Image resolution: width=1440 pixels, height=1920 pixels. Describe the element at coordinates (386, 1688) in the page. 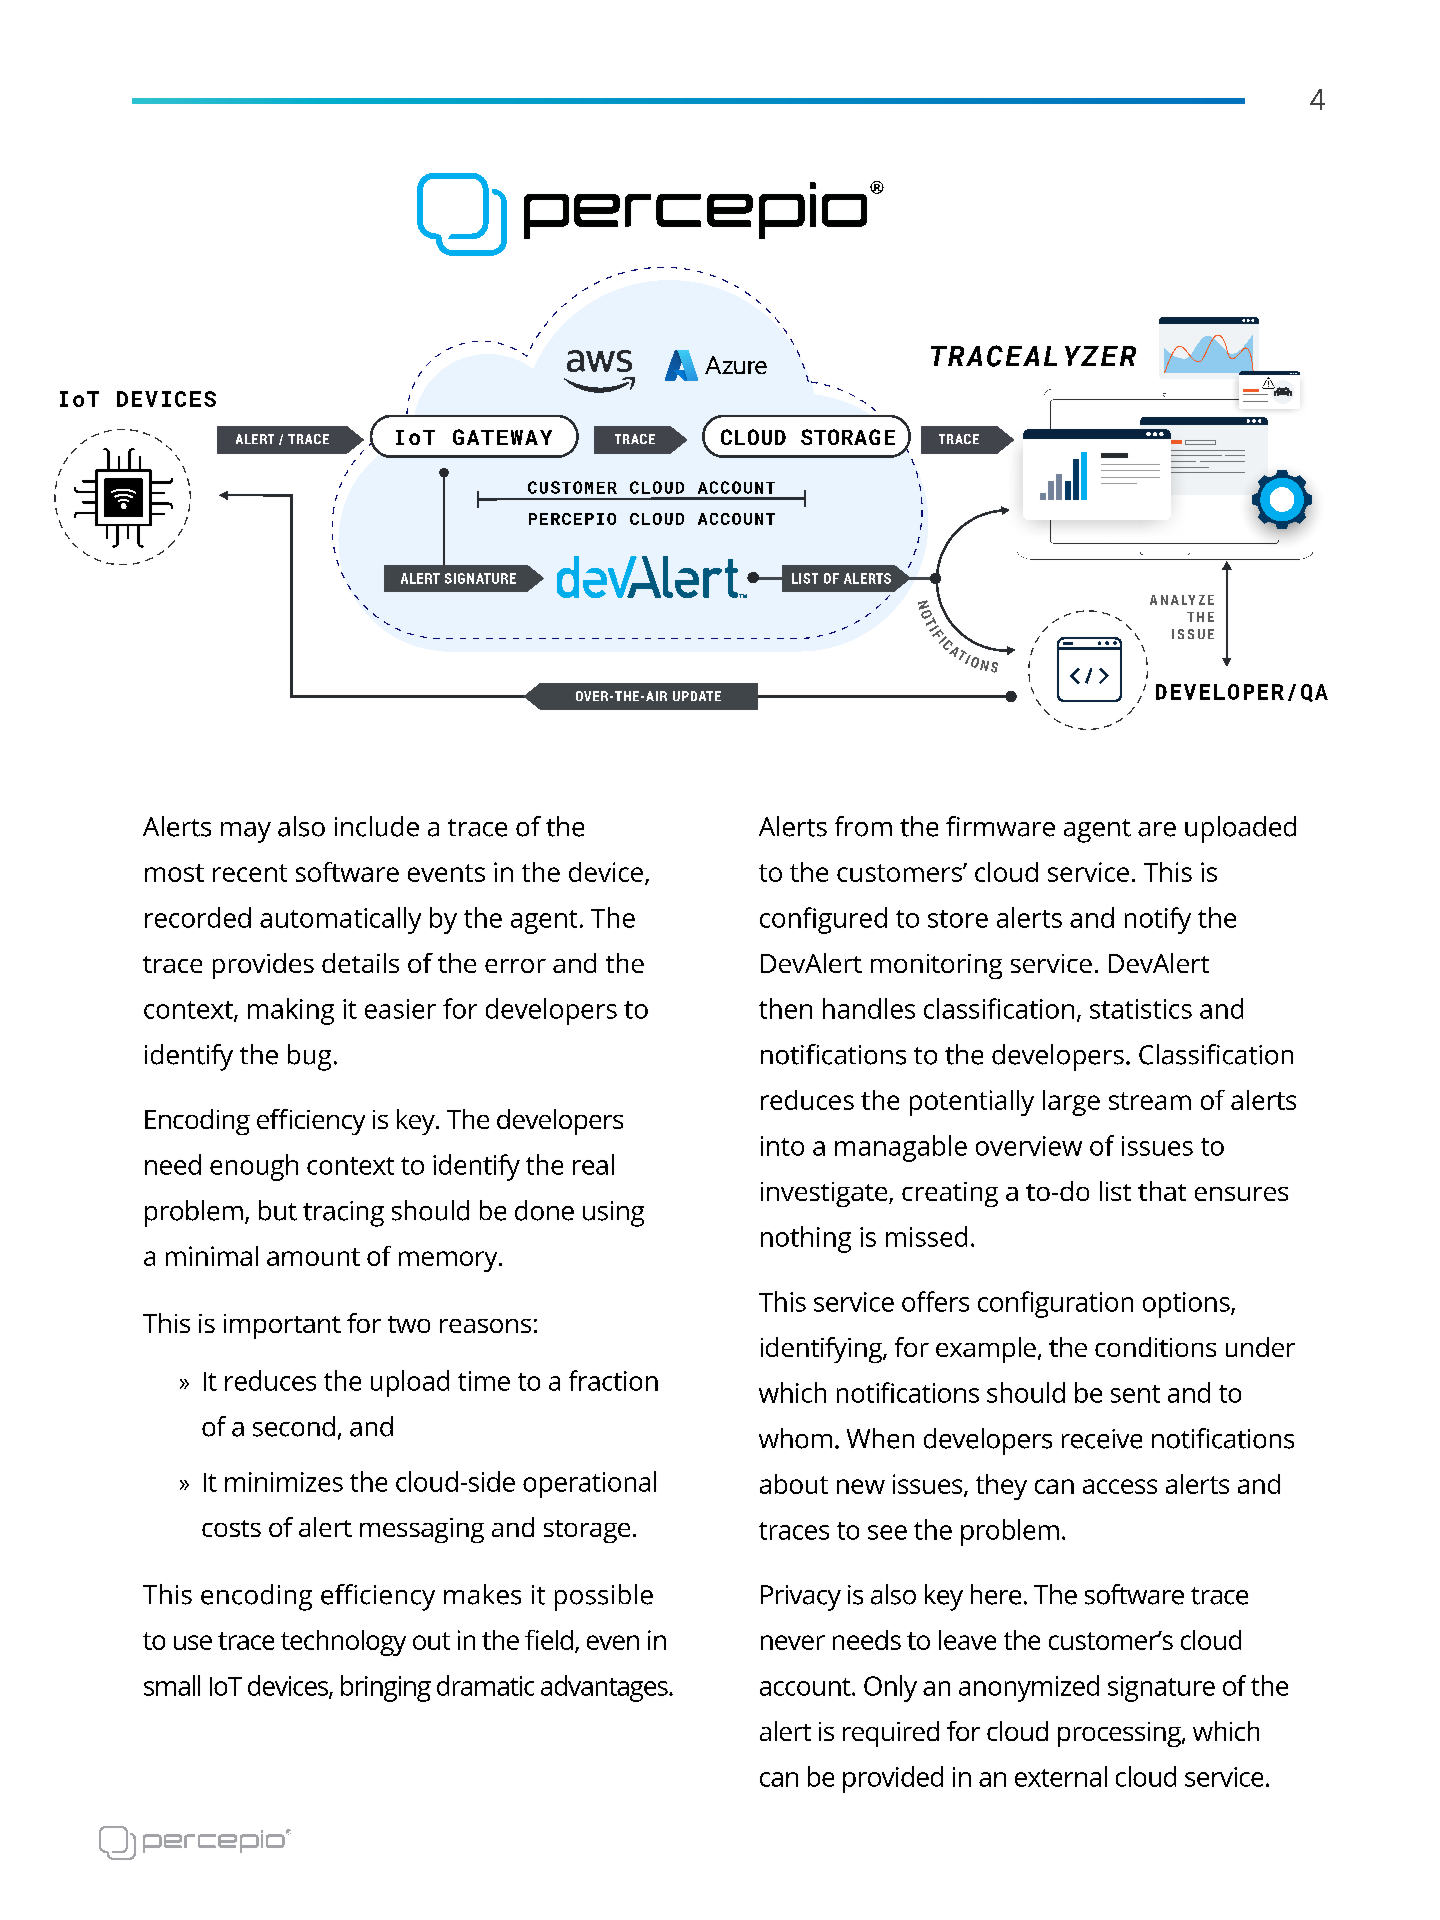

I see `bringing` at that location.
